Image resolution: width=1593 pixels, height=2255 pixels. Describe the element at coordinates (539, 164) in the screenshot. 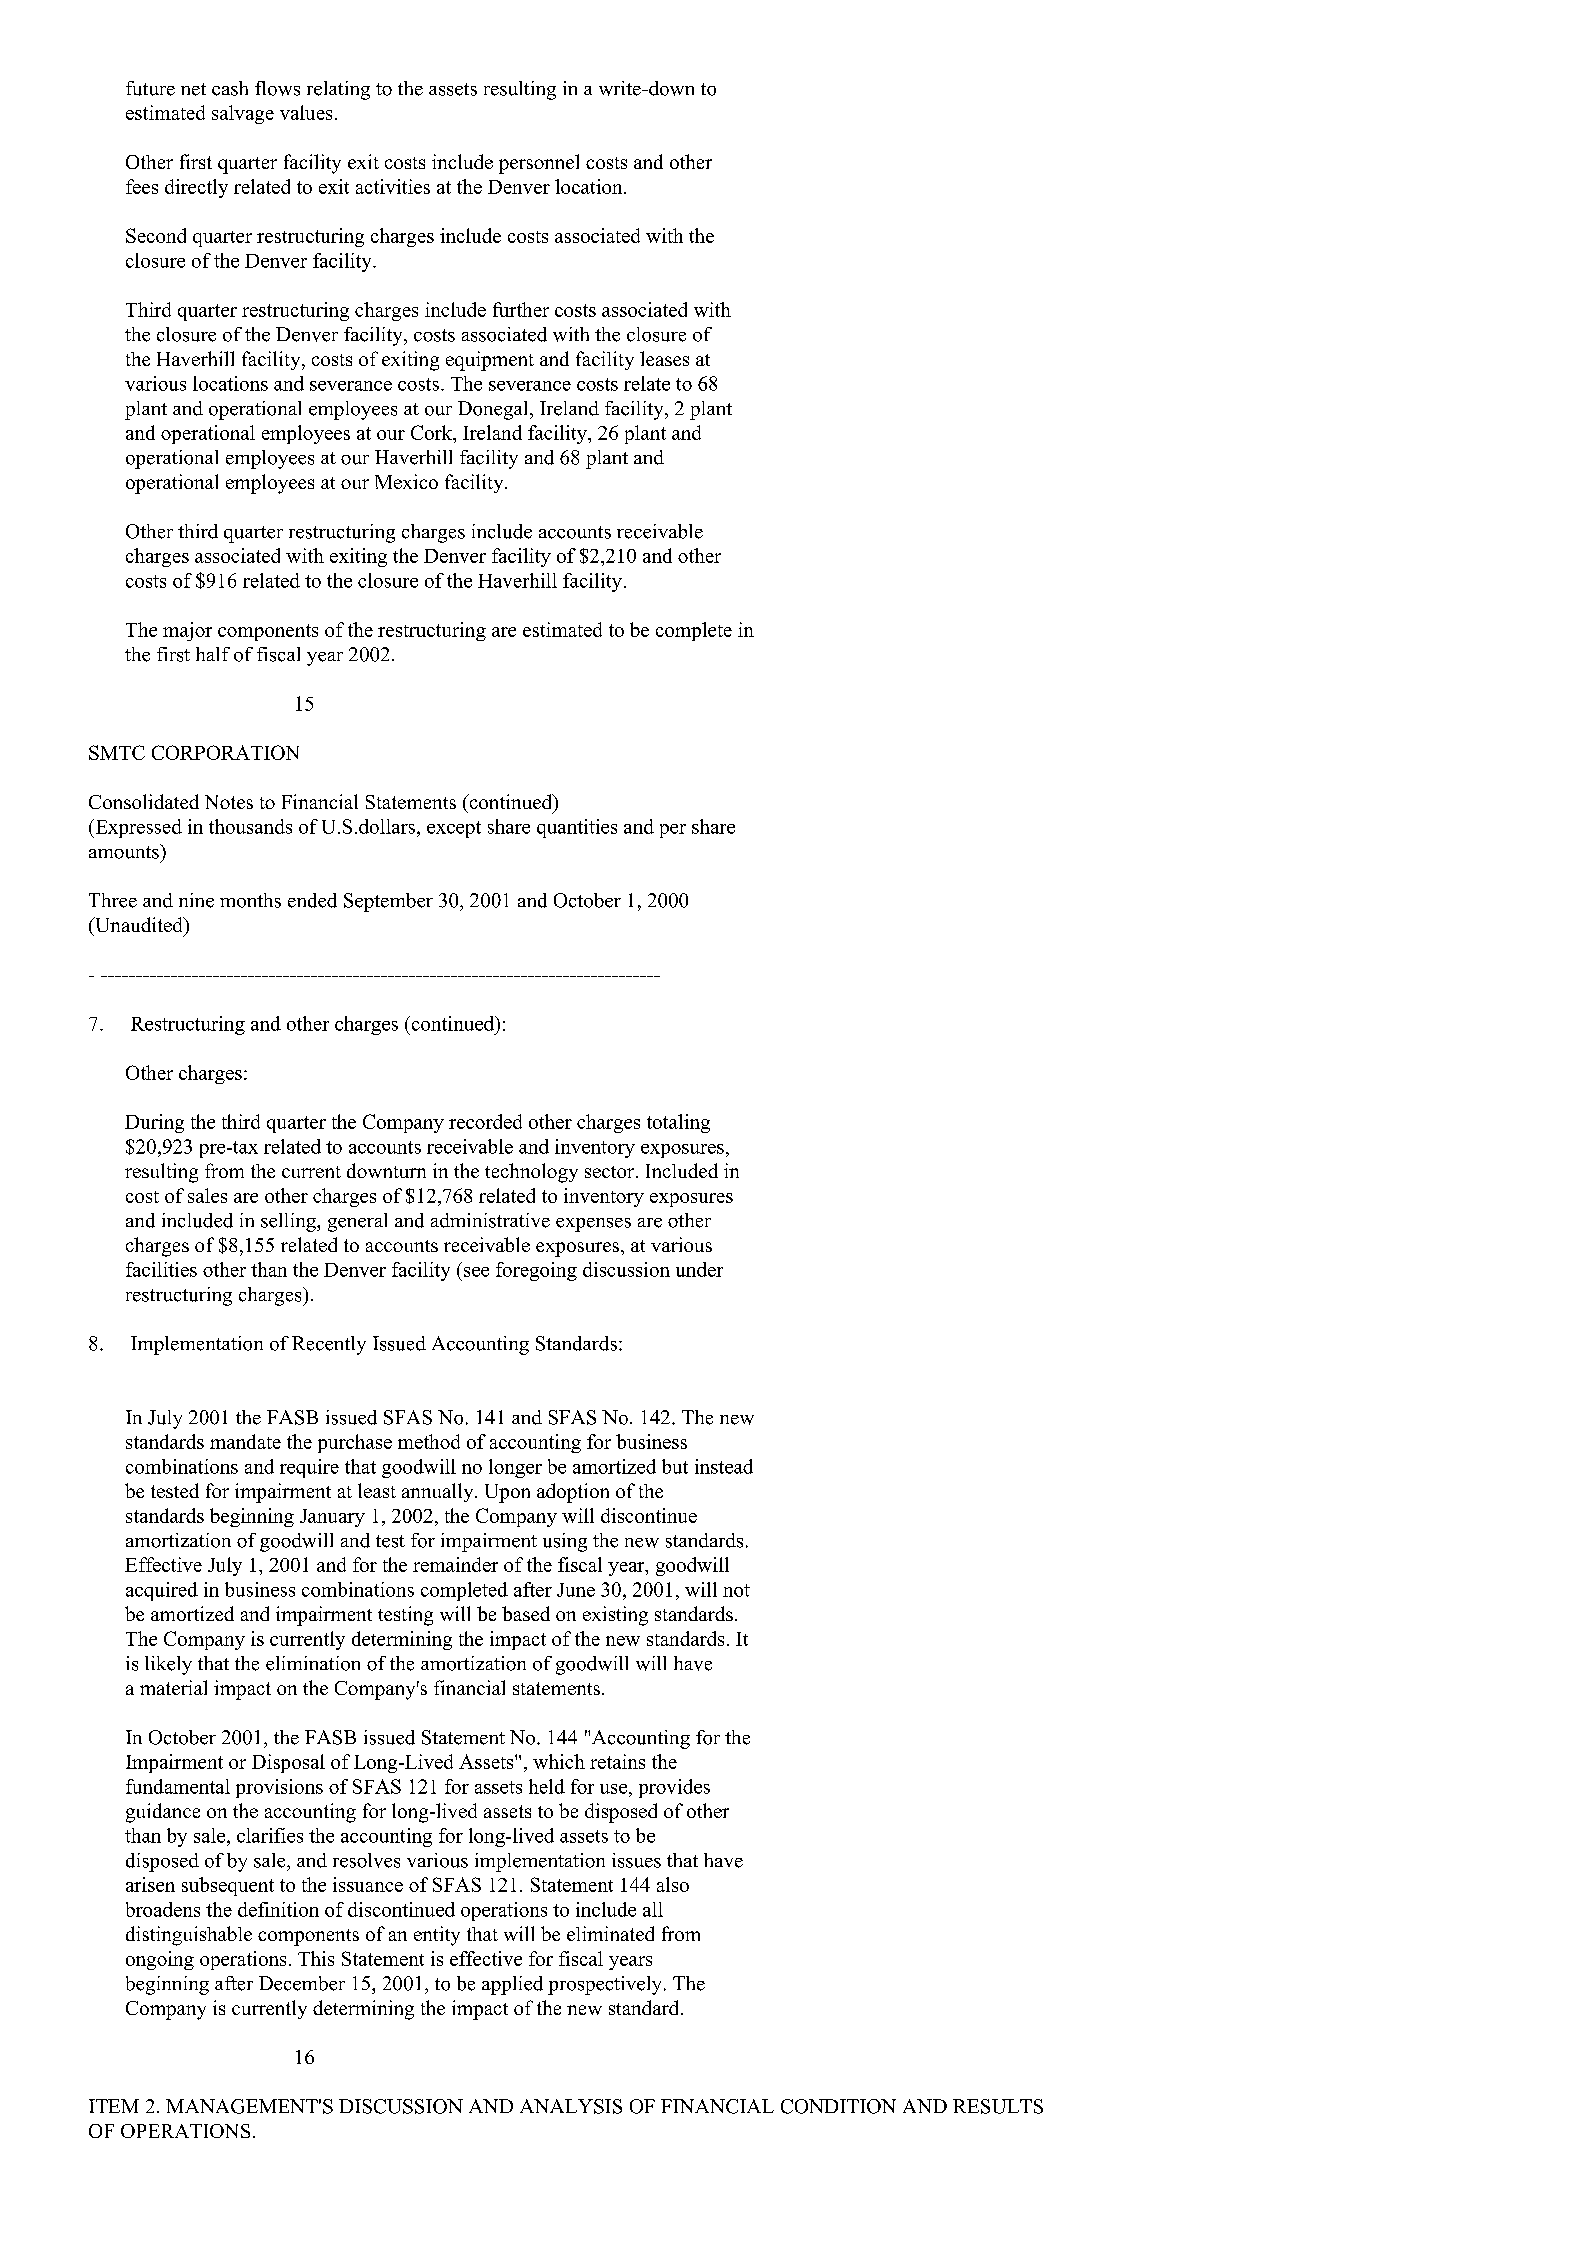

I see `personnel` at that location.
